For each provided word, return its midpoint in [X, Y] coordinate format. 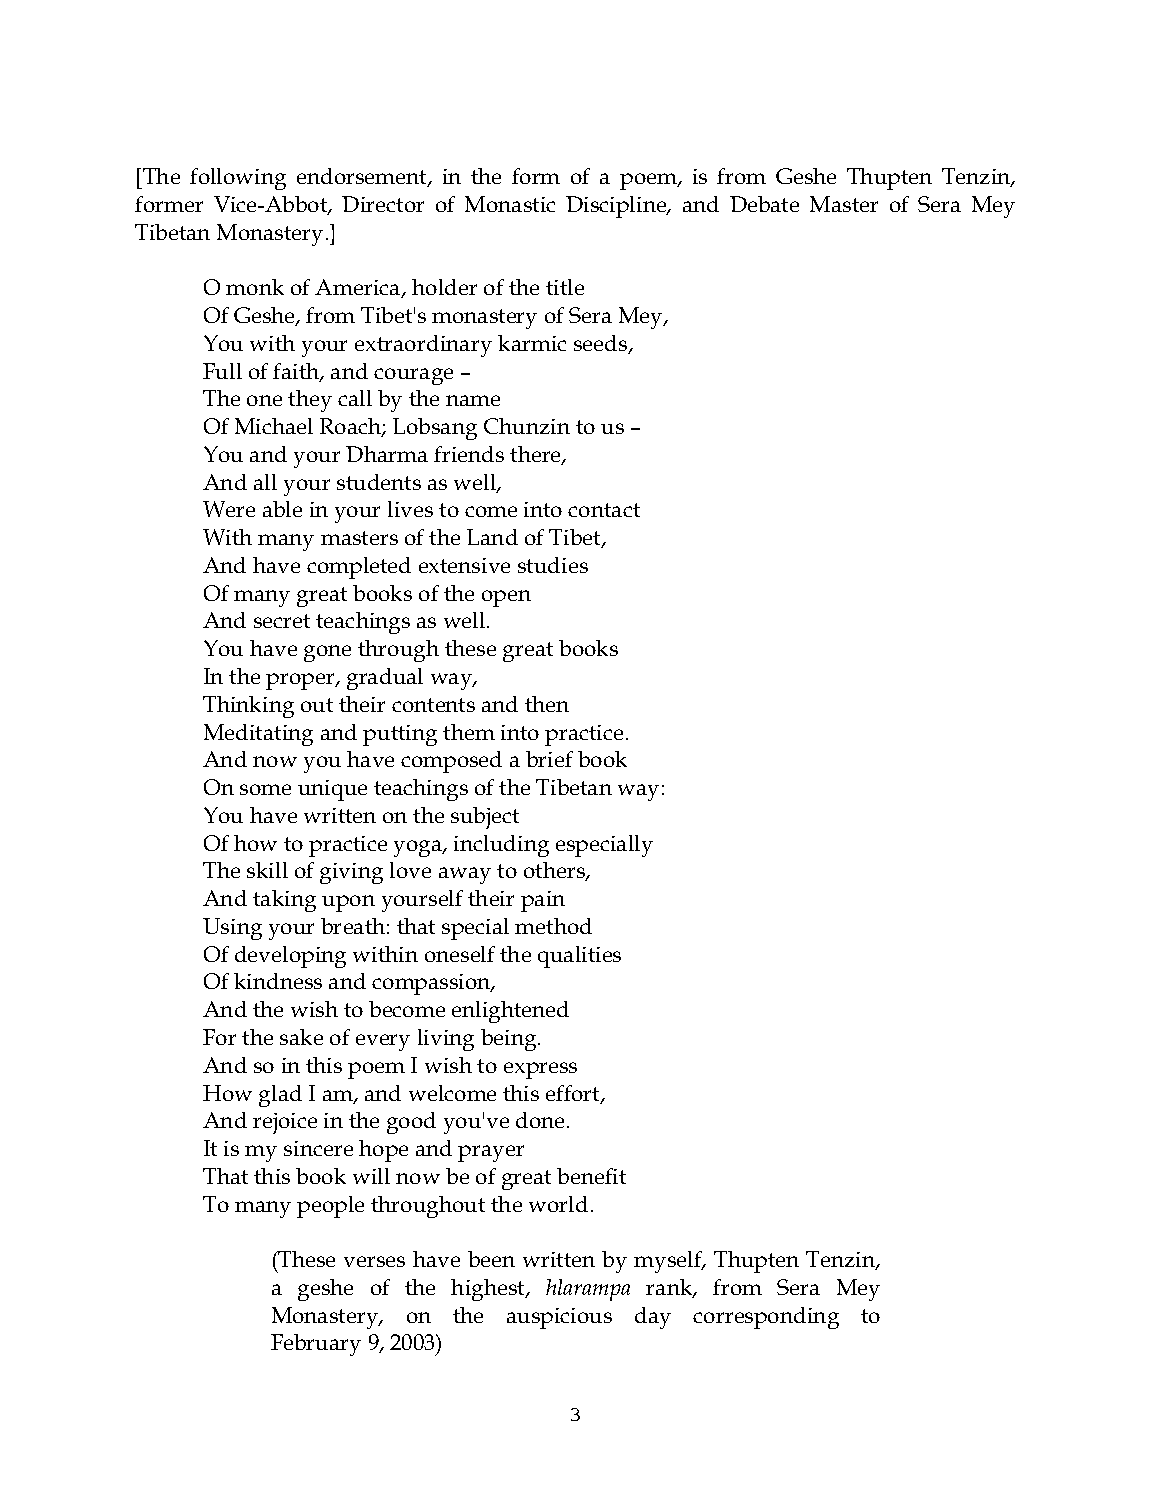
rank [670, 1288]
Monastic [510, 204]
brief [549, 759]
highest [489, 1290]
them [469, 732]
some [265, 789]
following [238, 179]
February [316, 1345]
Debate [764, 204]
